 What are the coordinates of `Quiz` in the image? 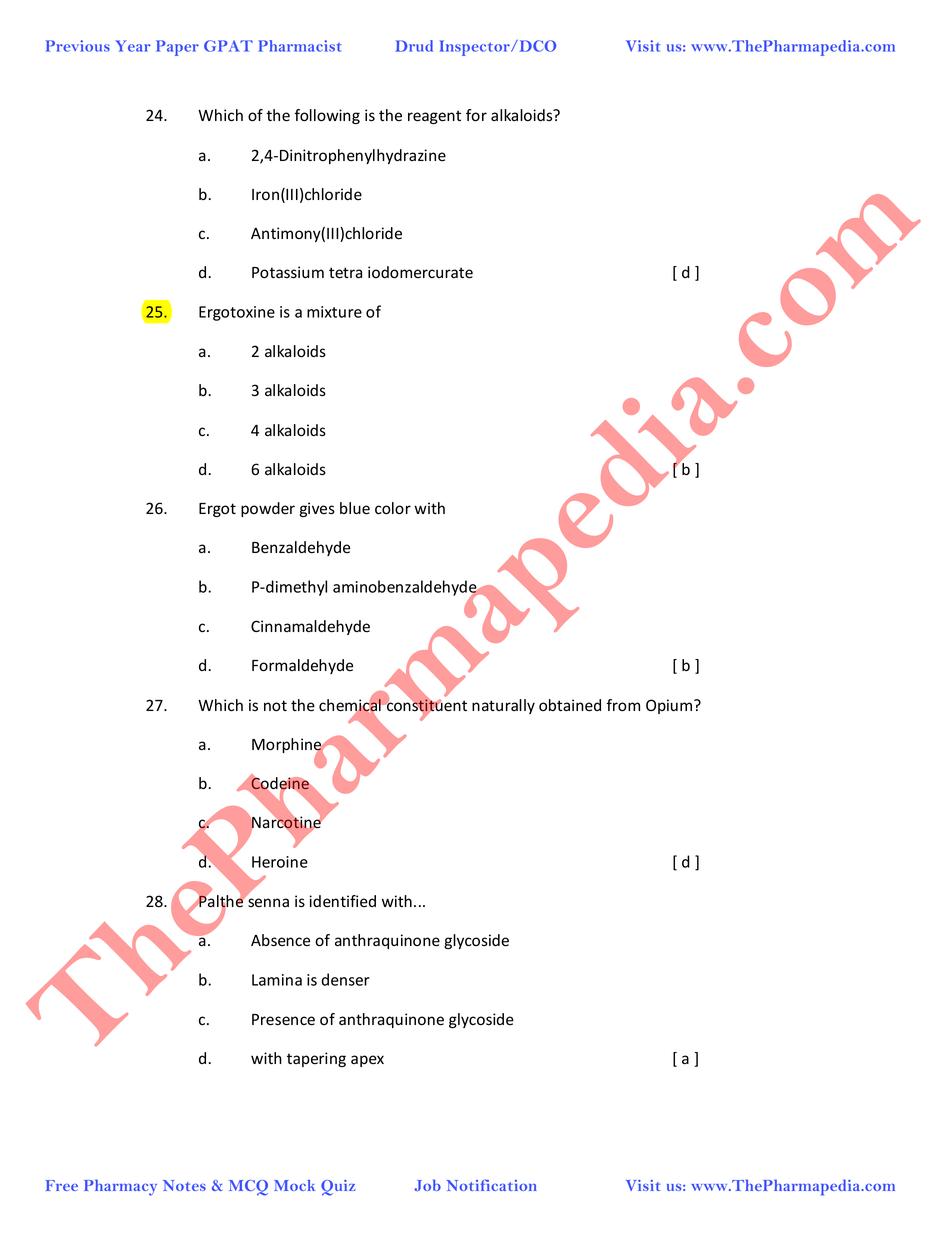 It's located at (338, 1188).
